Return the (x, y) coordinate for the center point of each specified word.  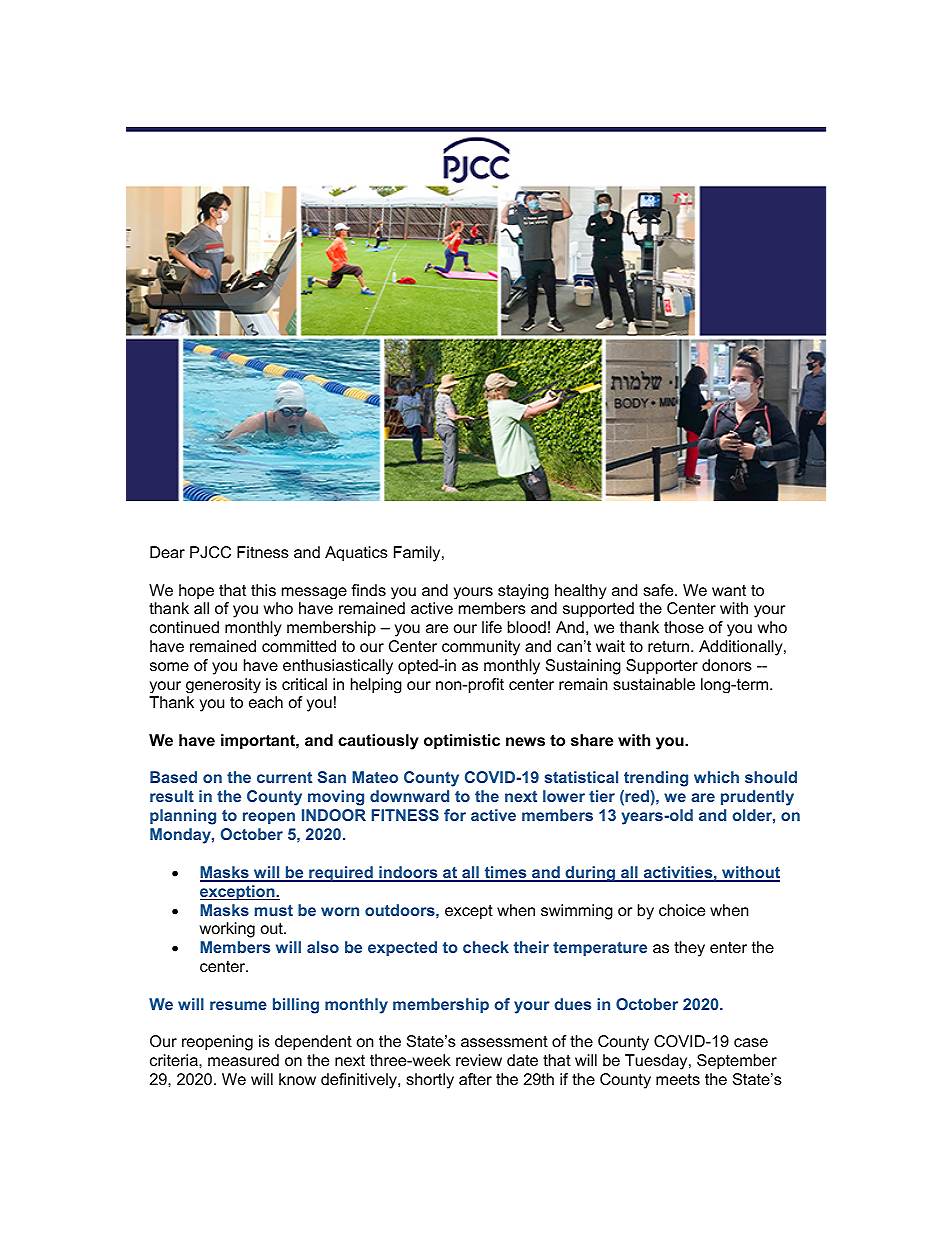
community (481, 648)
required (341, 874)
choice (682, 910)
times (505, 873)
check (486, 947)
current (284, 777)
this (263, 590)
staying (523, 591)
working (227, 930)
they (689, 949)
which (716, 777)
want (729, 590)
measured (243, 1060)
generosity (223, 685)
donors (727, 665)
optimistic (462, 742)
